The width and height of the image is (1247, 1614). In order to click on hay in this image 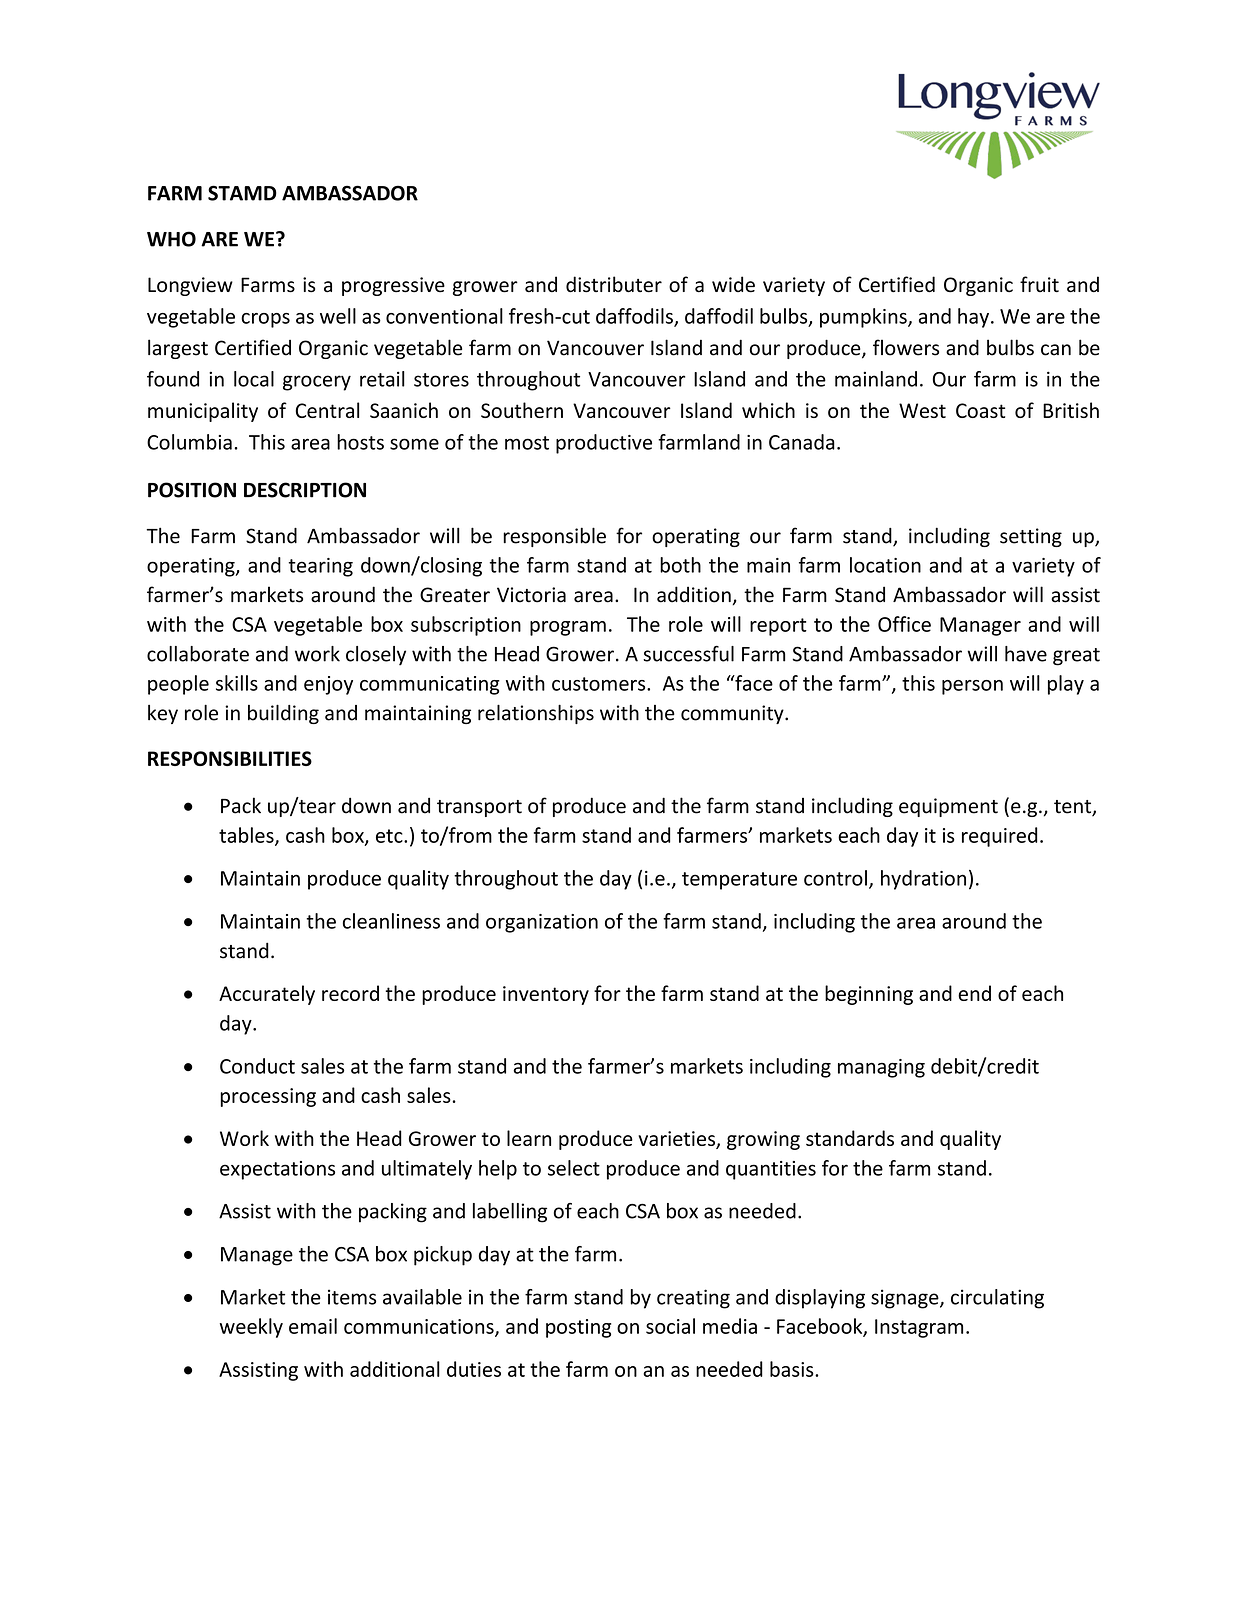, I will do `click(973, 318)`.
